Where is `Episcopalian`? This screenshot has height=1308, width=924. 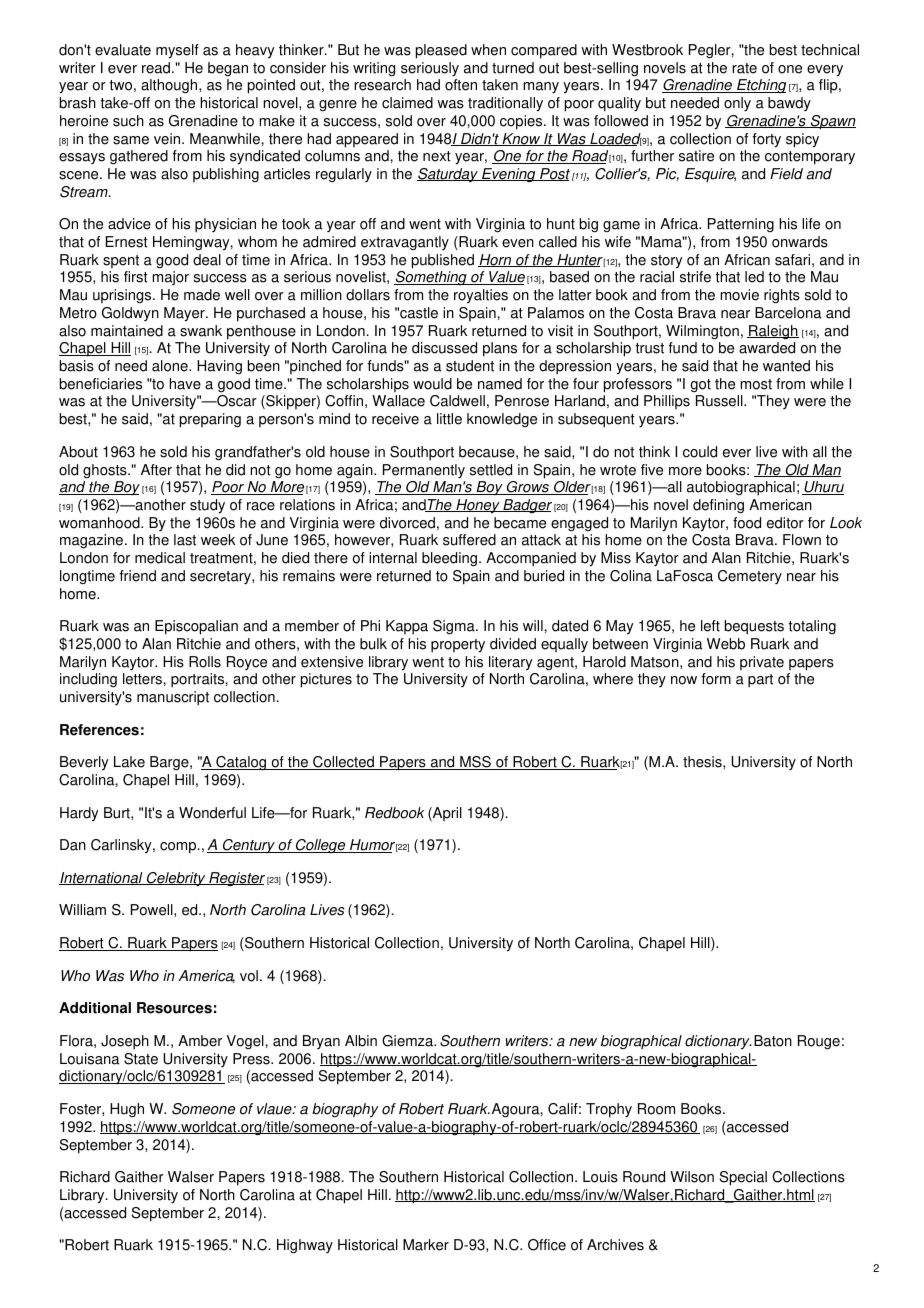
Episcopalian is located at coordinates (196, 627).
